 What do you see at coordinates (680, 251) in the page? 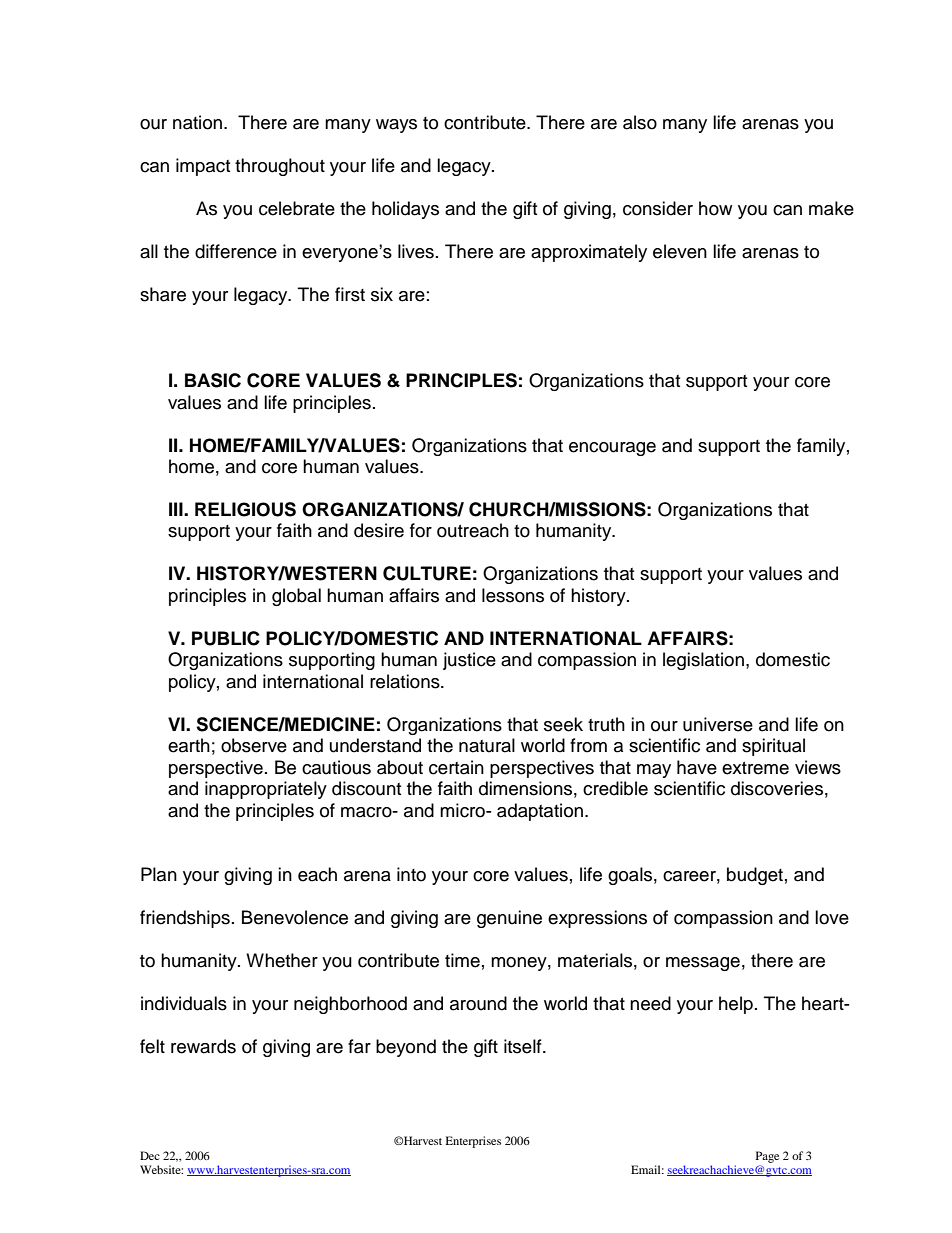
I see `eleven` at bounding box center [680, 251].
